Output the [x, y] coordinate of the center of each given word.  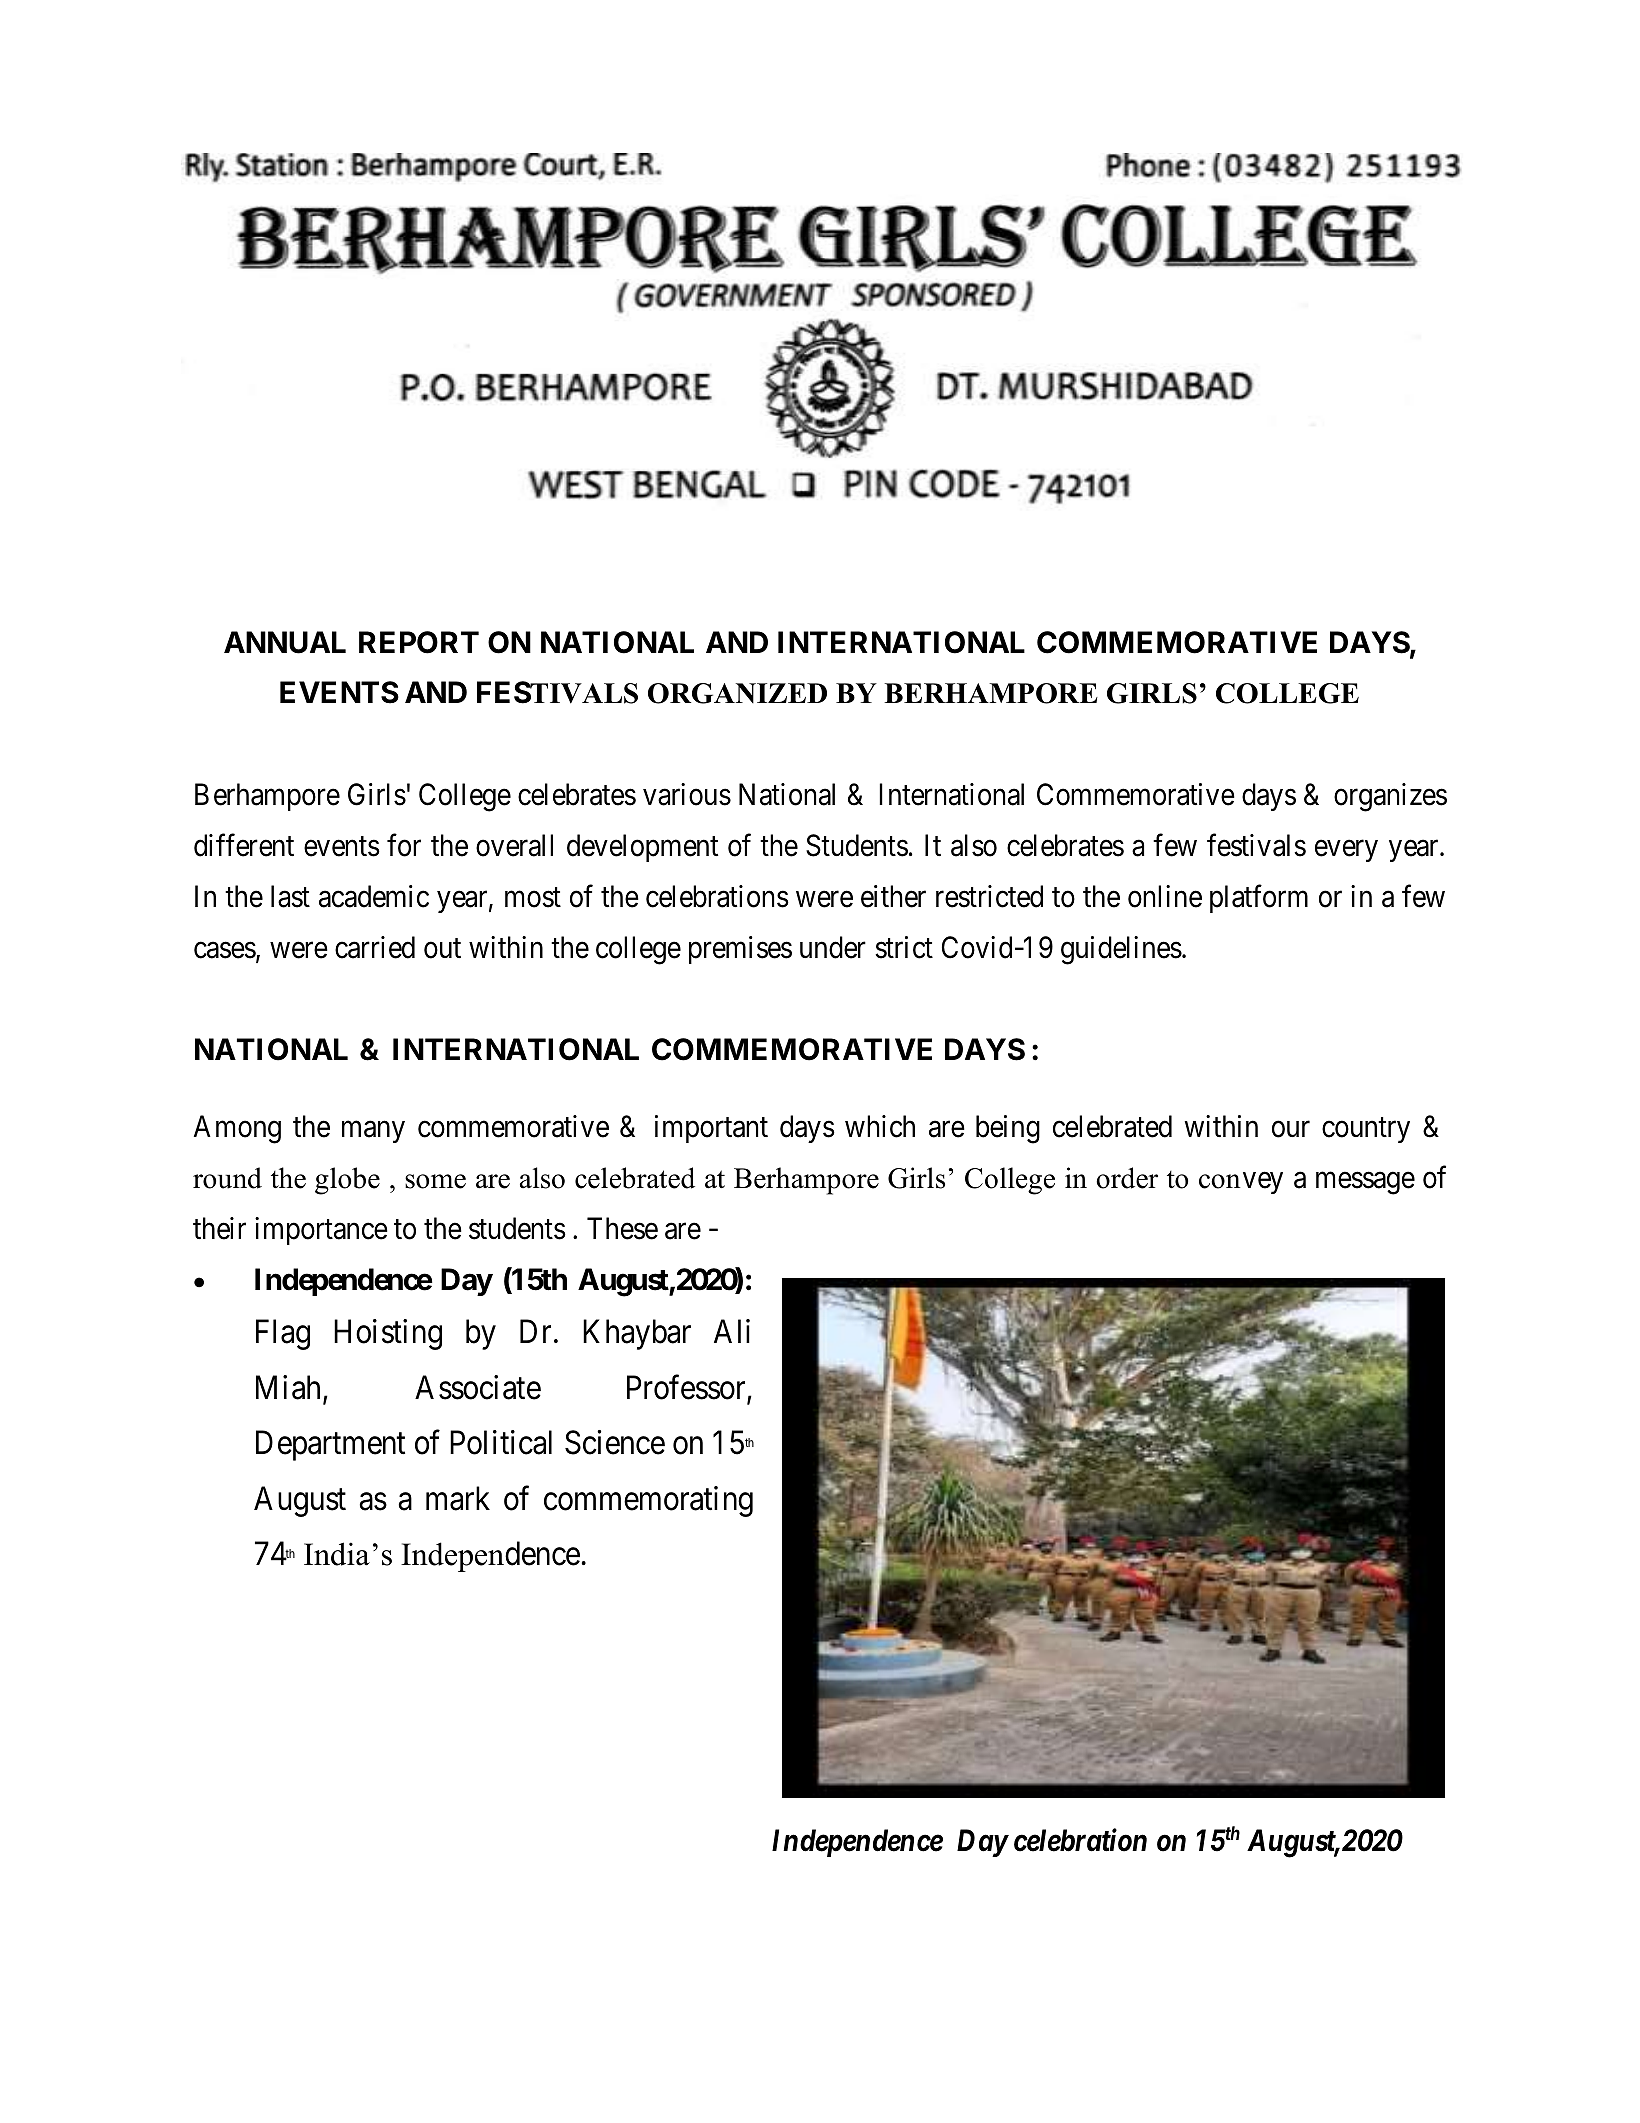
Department [330, 1446]
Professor [687, 1388]
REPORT [419, 642]
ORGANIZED [737, 693]
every [1346, 851]
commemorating [648, 1501]
